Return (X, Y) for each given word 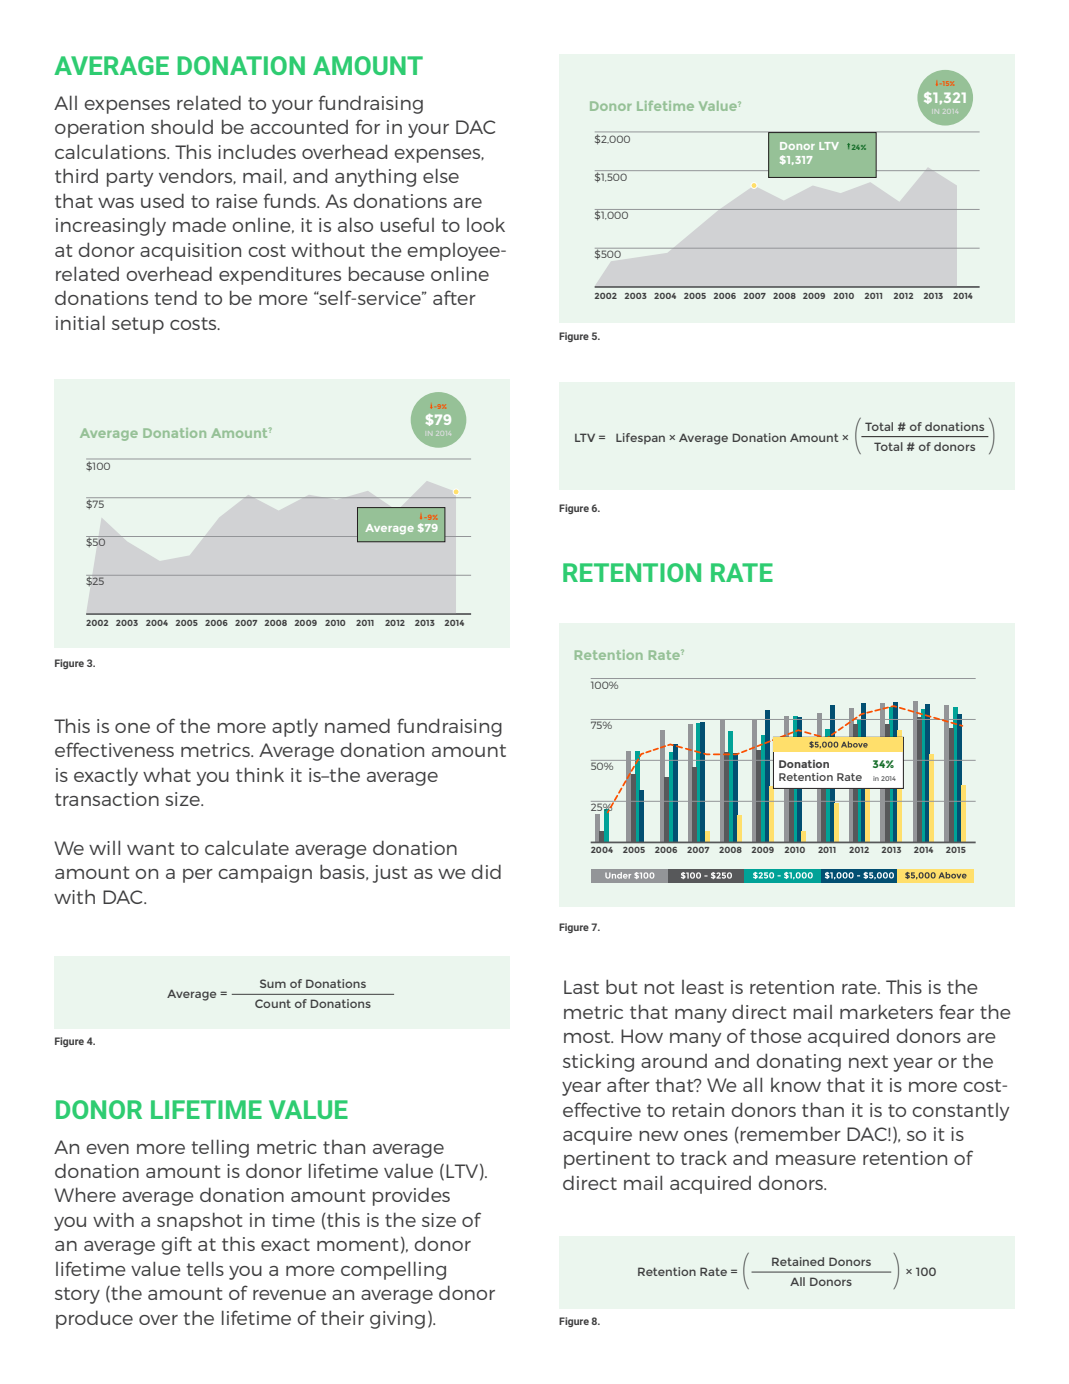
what (167, 774)
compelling (393, 1270)
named (357, 725)
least (703, 987)
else (441, 175)
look (486, 225)
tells (205, 1268)
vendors (197, 176)
